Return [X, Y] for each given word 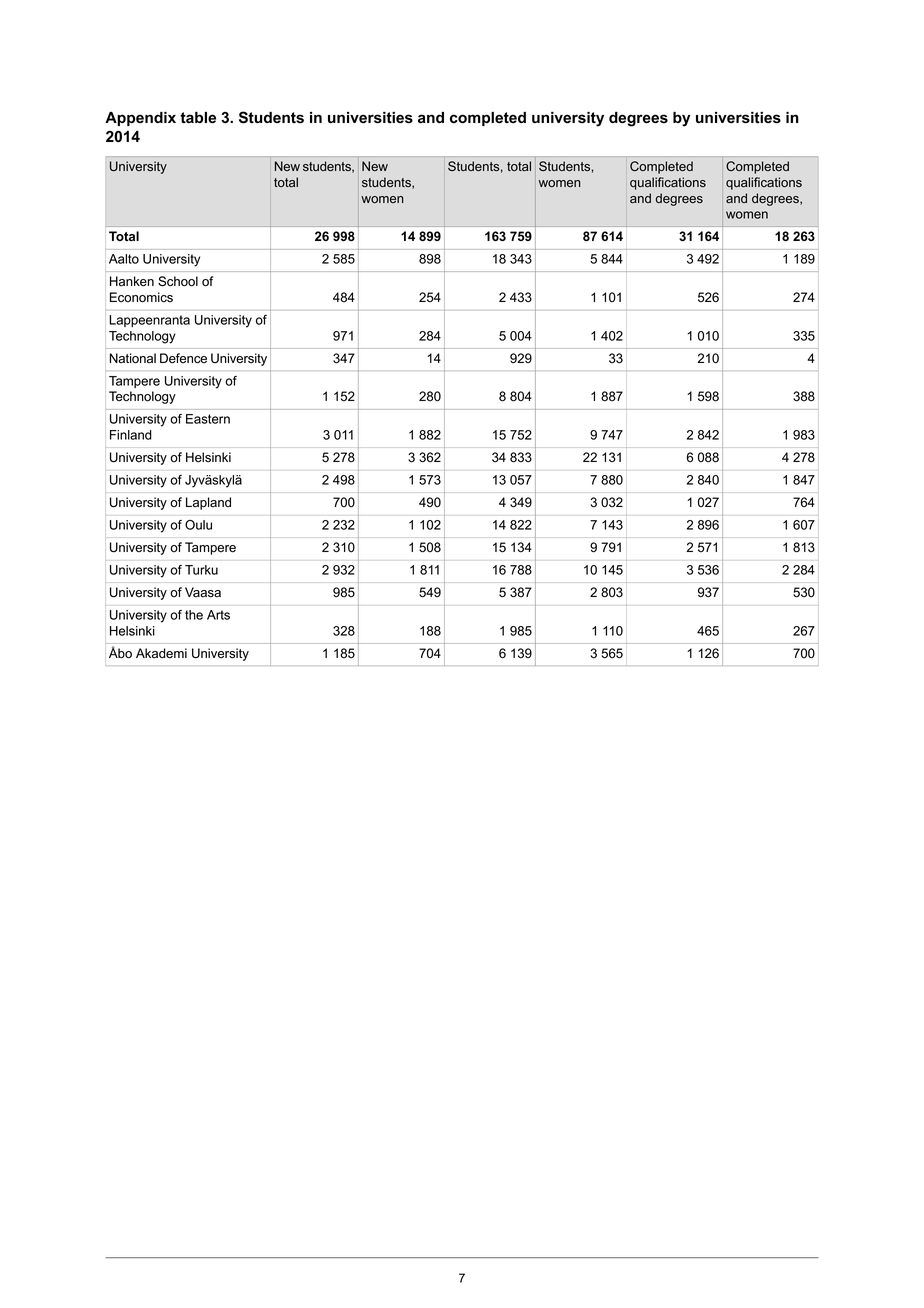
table [198, 118]
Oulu [198, 525]
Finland [131, 435]
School [178, 281]
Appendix [140, 119]
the [194, 615]
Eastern [208, 419]
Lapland [208, 503]
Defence [183, 358]
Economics [141, 297]
